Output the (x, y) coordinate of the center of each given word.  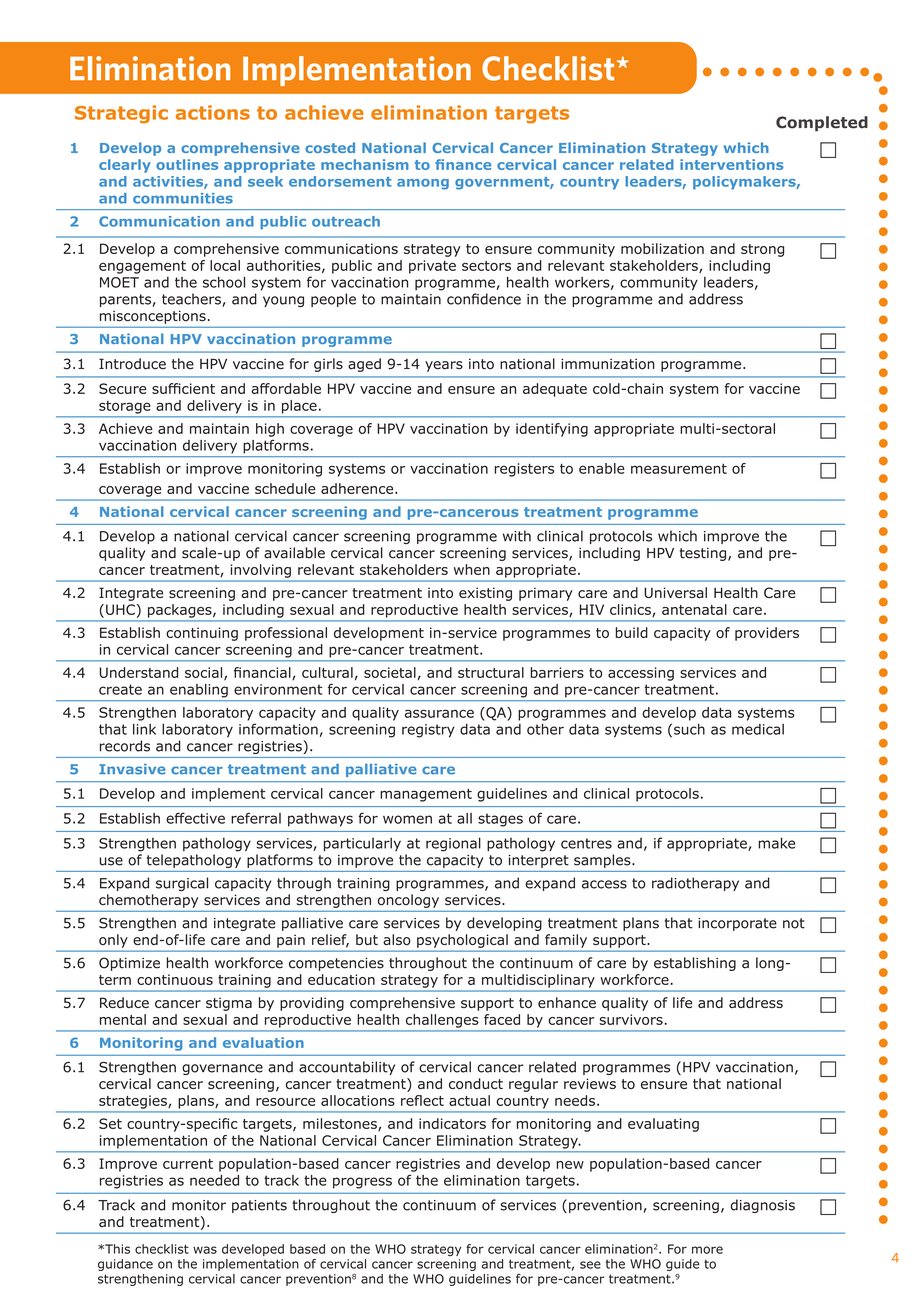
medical (758, 729)
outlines (187, 164)
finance (463, 164)
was (205, 1250)
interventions (732, 164)
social (205, 673)
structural (491, 672)
